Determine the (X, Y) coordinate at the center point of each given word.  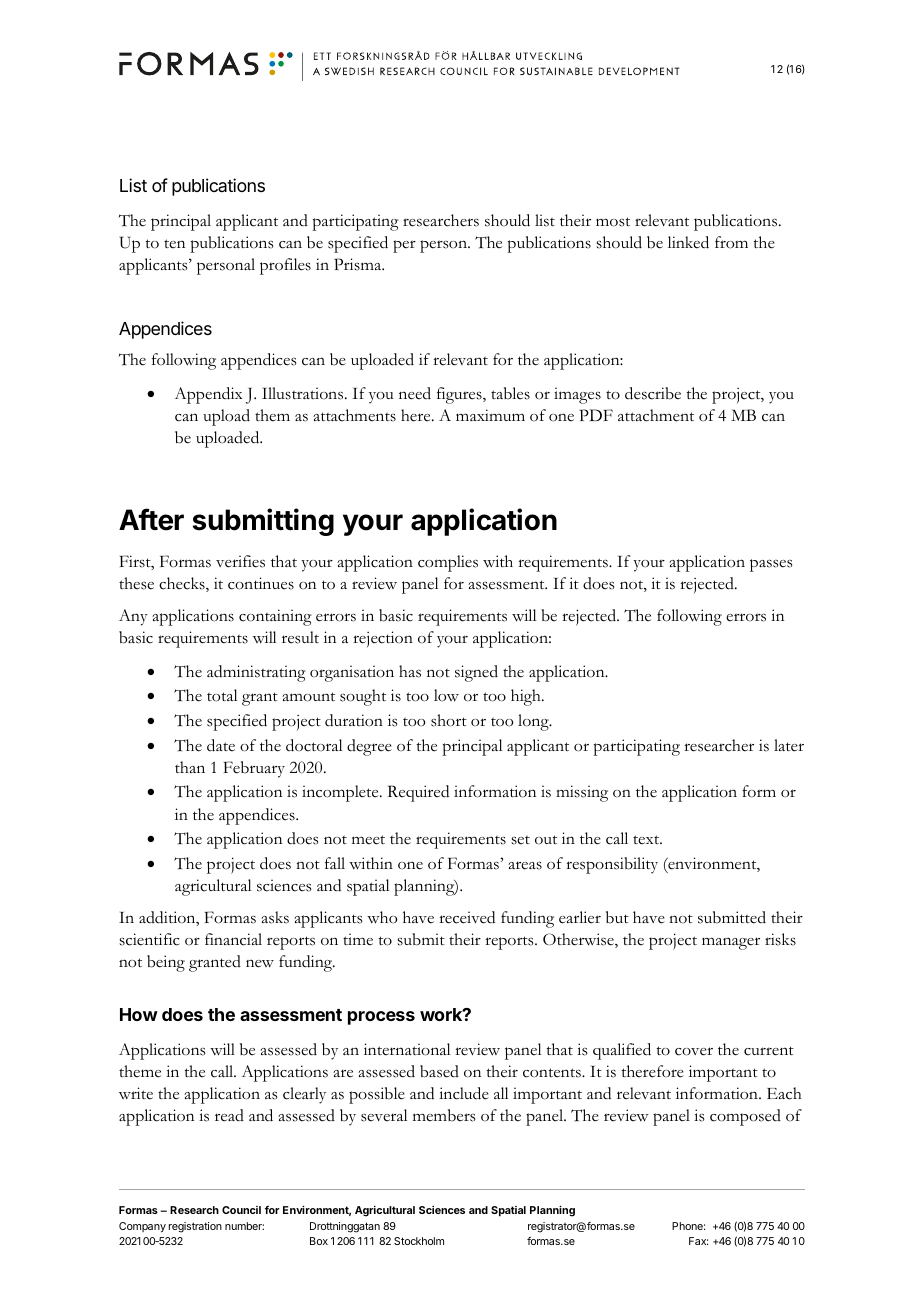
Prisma (359, 264)
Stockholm (419, 1241)
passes (771, 565)
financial (233, 939)
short (449, 720)
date (221, 745)
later (789, 745)
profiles (285, 266)
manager (731, 943)
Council (241, 1210)
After (151, 519)
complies (448, 563)
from (731, 242)
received (467, 917)
